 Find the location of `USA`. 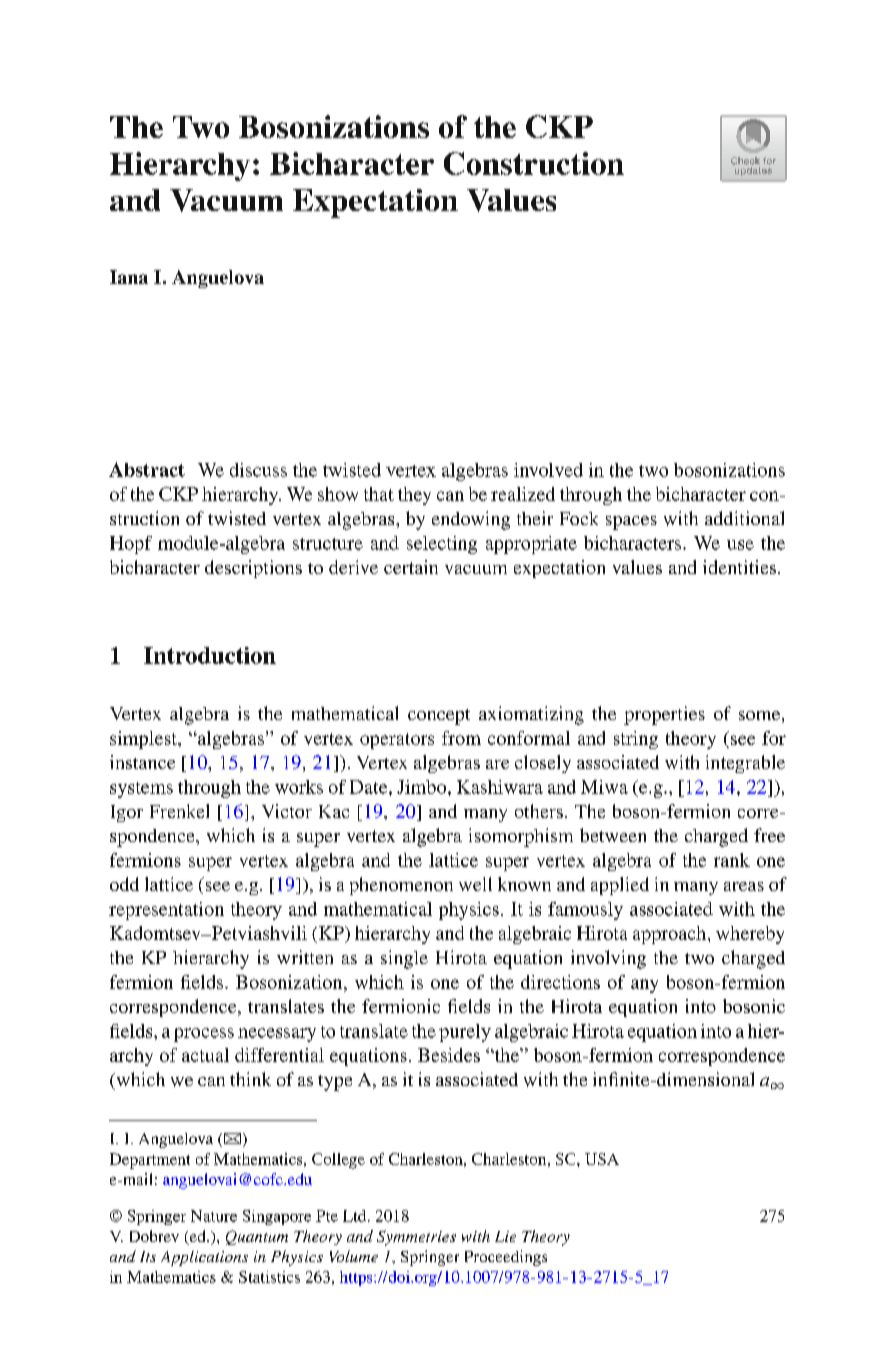

USA is located at coordinates (602, 1159).
